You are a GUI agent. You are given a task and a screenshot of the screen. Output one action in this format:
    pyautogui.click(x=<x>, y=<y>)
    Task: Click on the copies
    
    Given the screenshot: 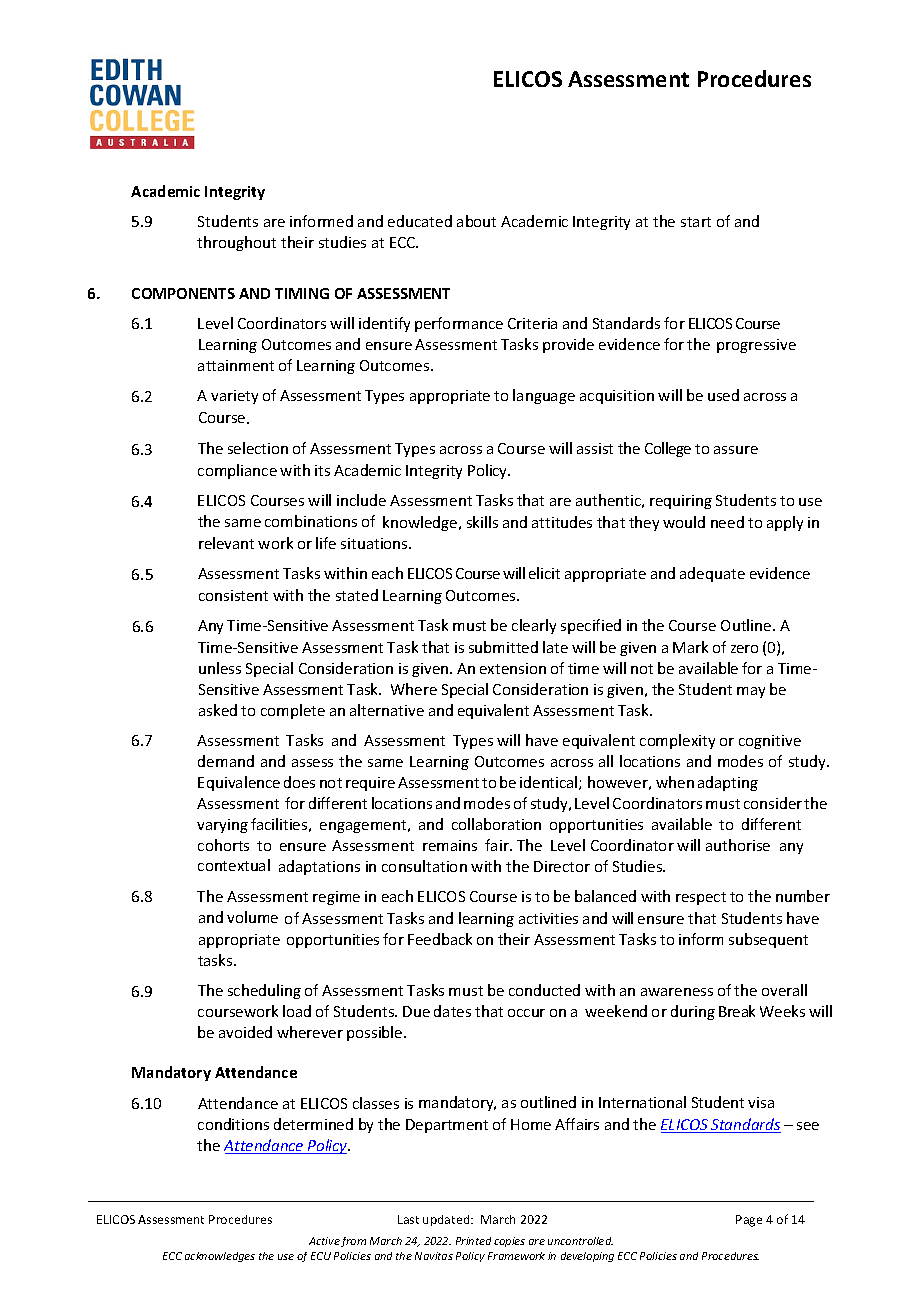 What is the action you would take?
    pyautogui.click(x=509, y=1242)
